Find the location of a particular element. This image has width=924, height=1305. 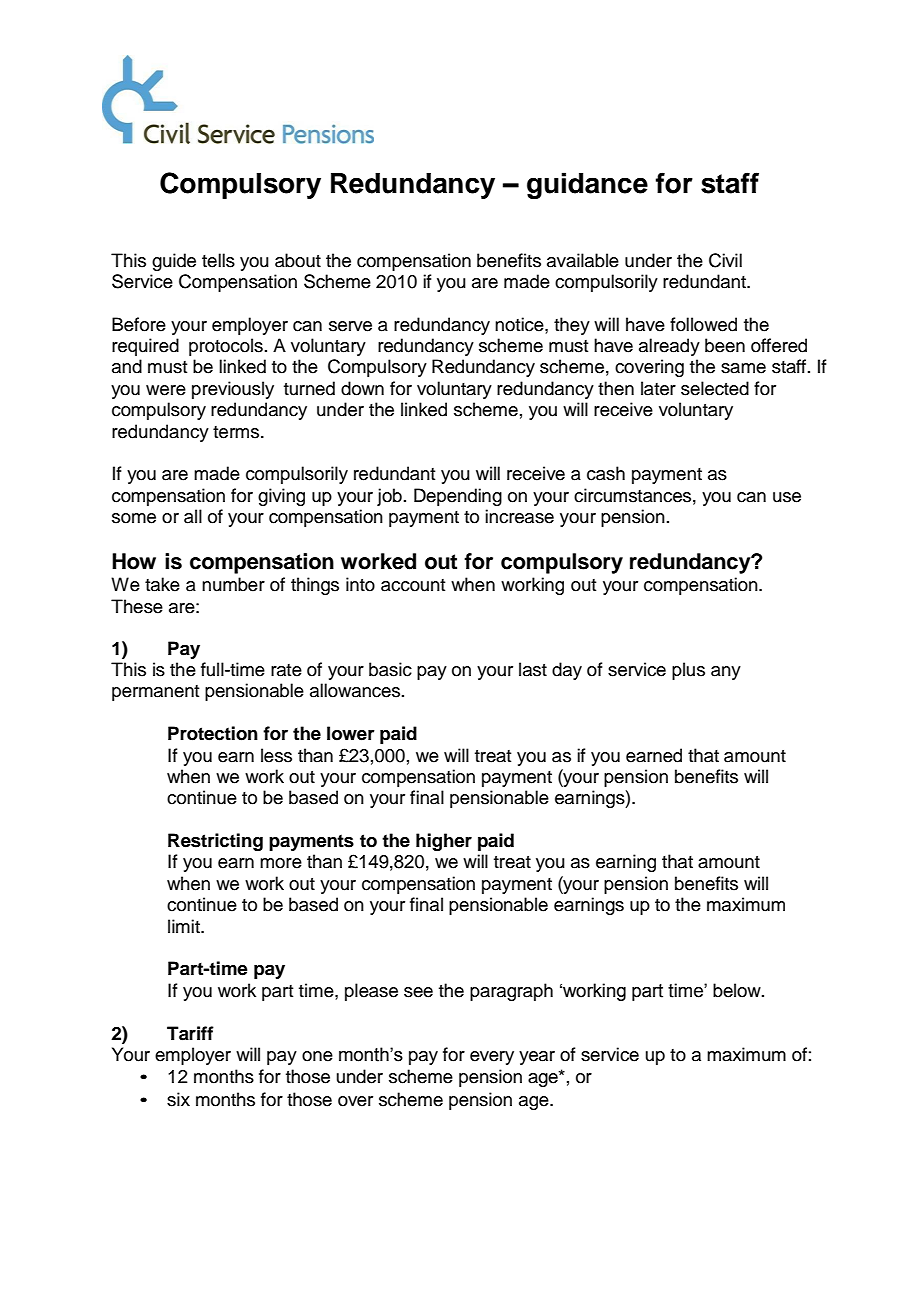

Restricting is located at coordinates (215, 842).
